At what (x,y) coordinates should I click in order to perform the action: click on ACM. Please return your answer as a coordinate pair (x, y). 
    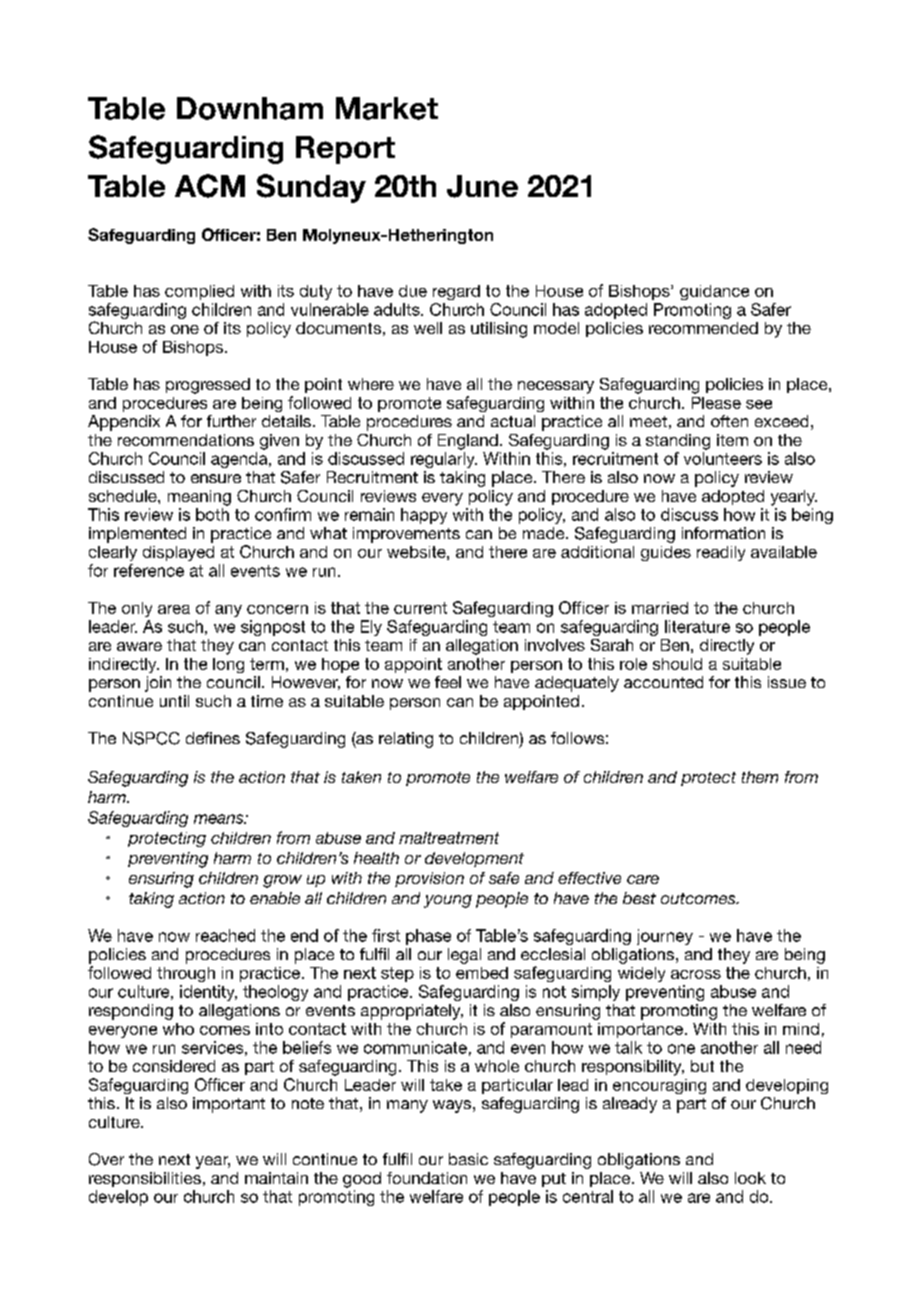
    Looking at the image, I should click on (210, 186).
